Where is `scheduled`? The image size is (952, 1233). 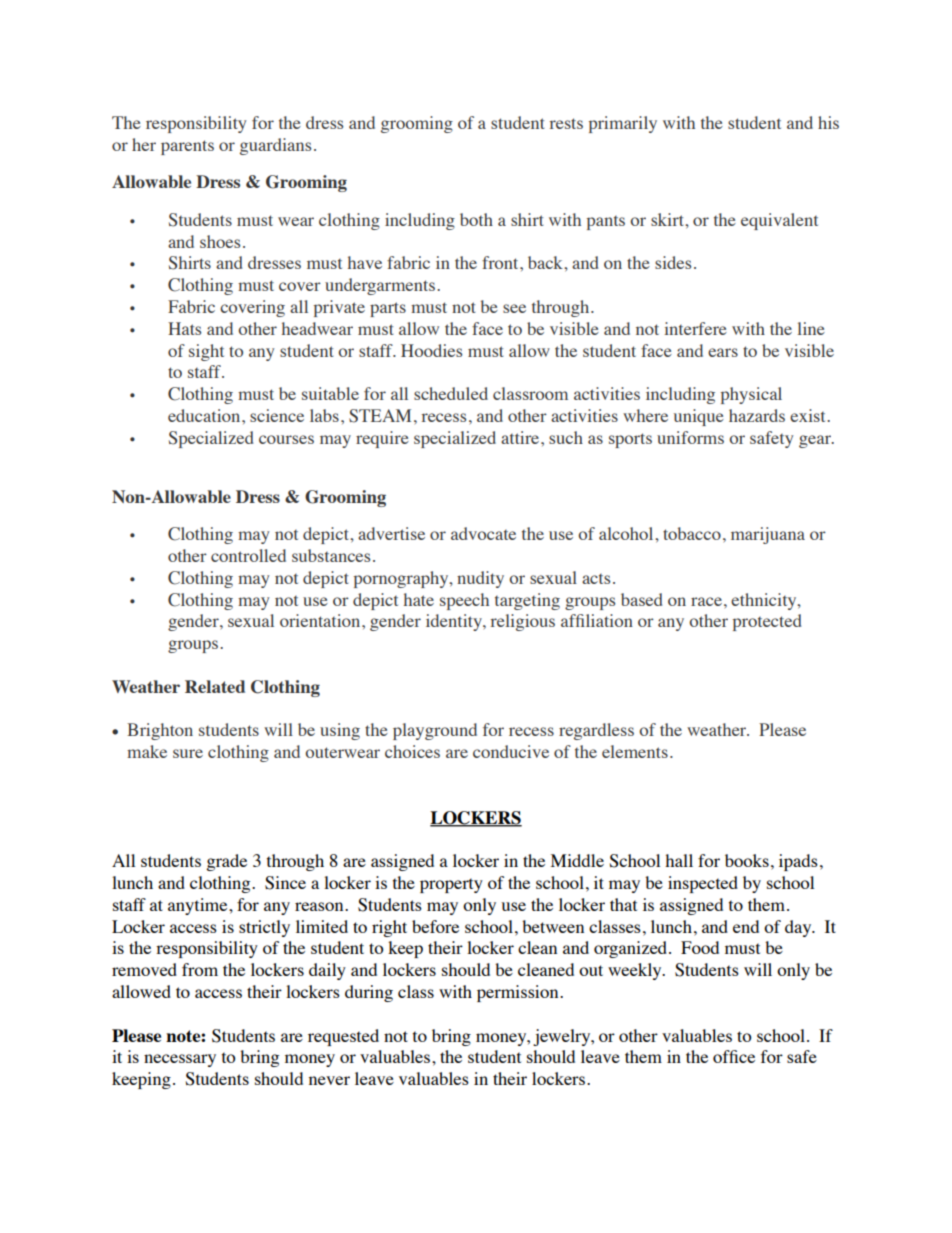
scheduled is located at coordinates (451, 393).
